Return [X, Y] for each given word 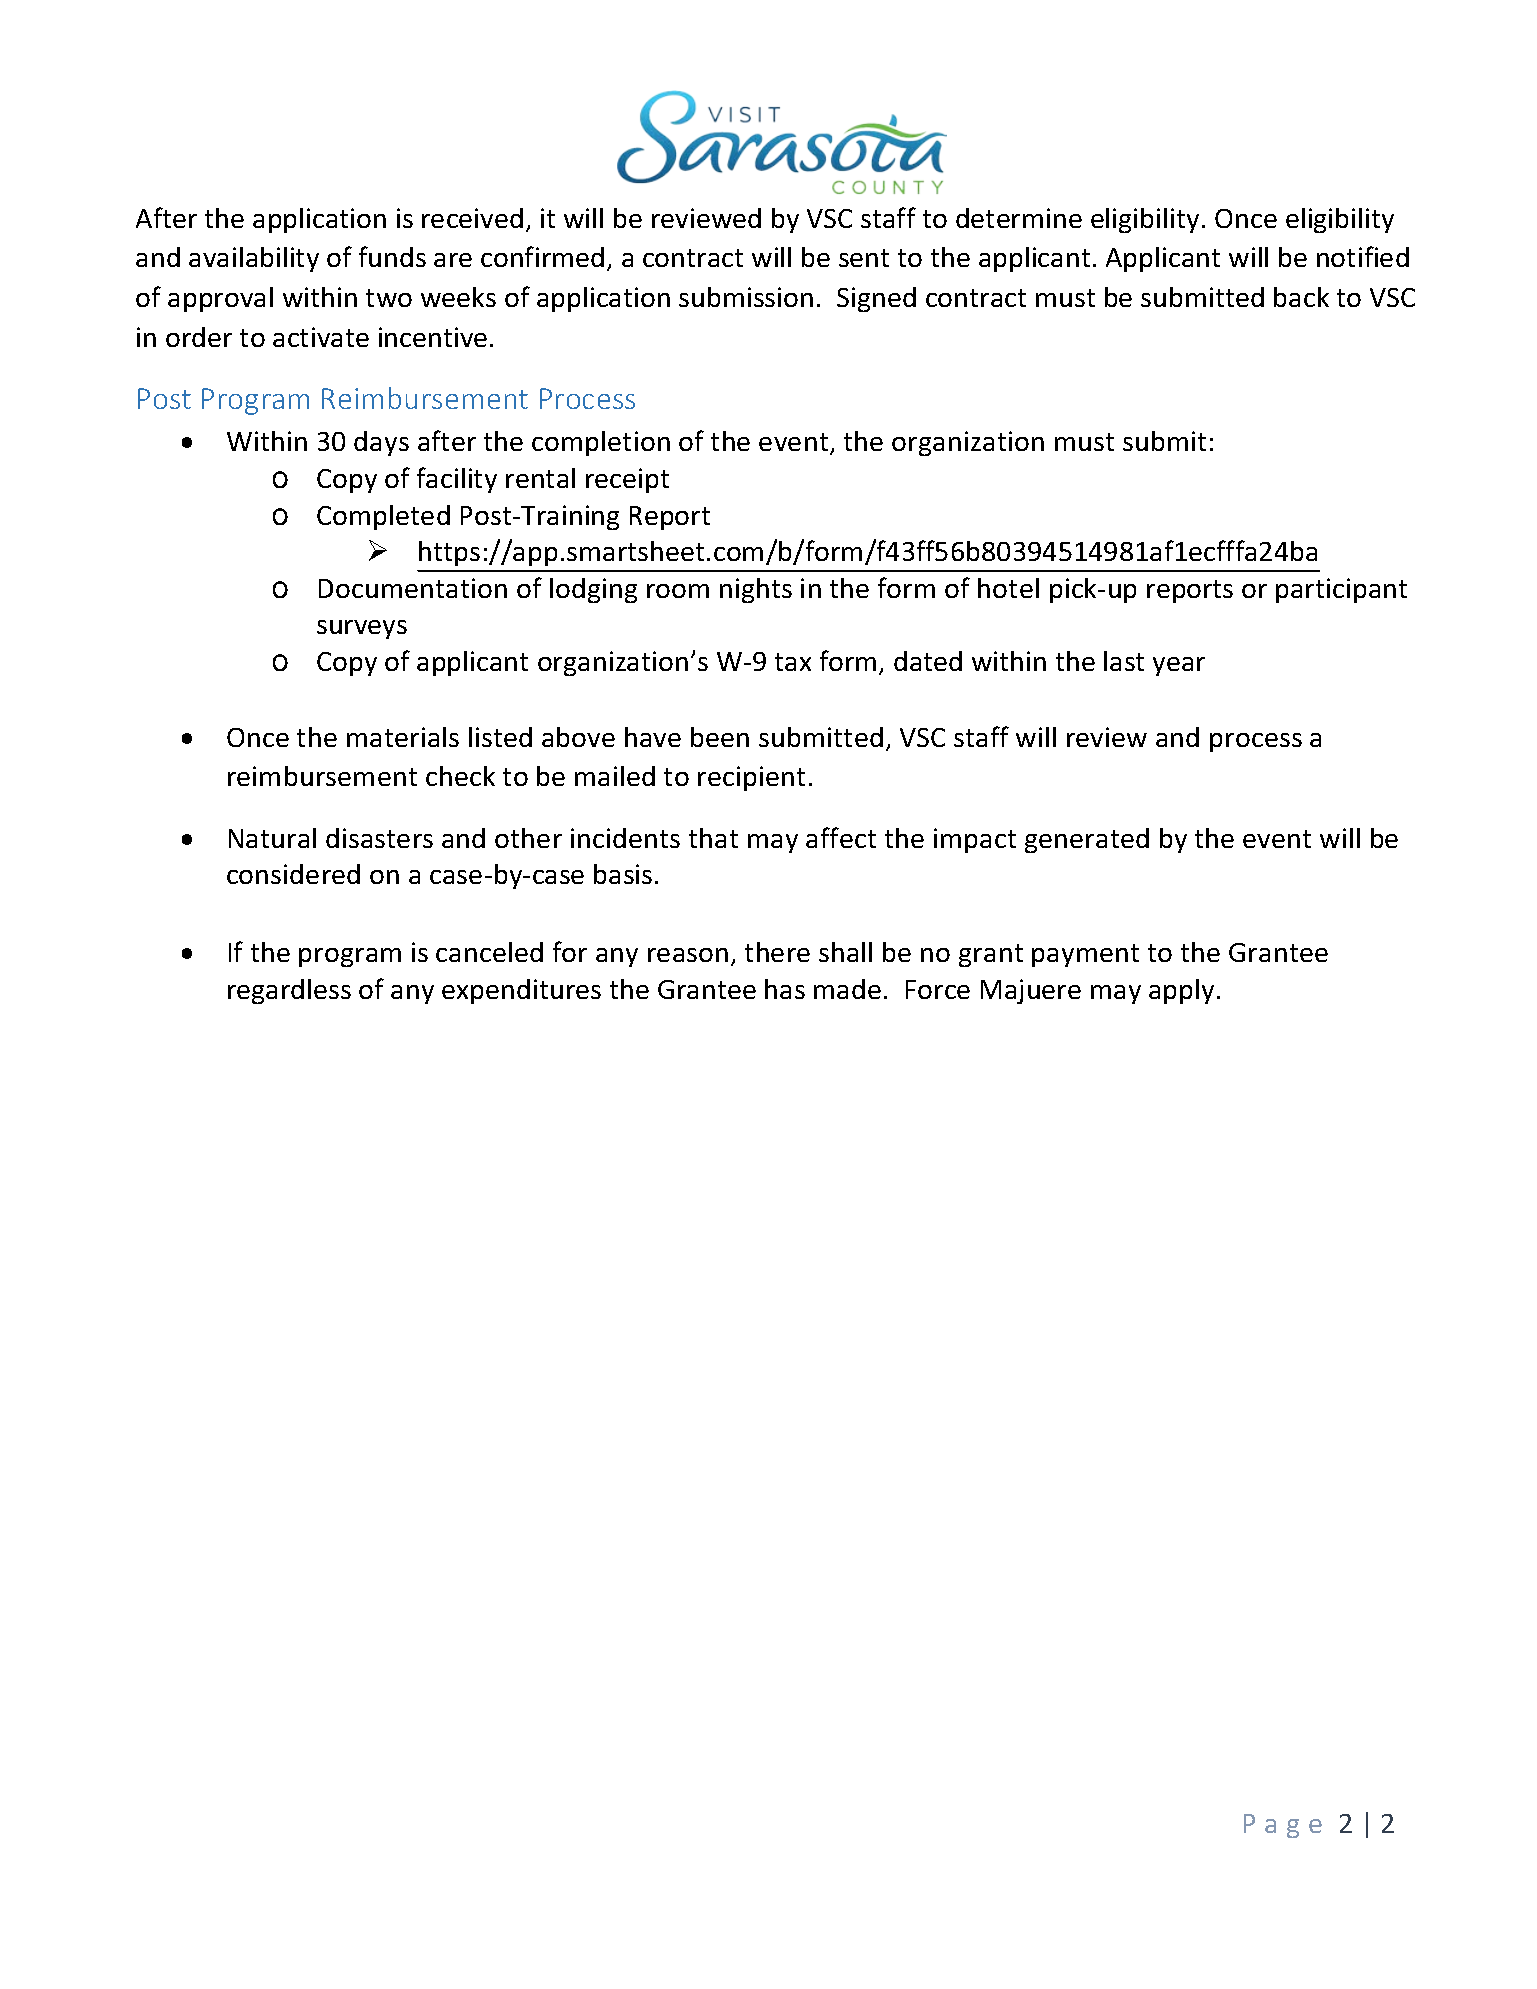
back [1301, 297]
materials [403, 737]
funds [392, 256]
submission [746, 297]
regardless [289, 991]
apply [1181, 991]
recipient [751, 778]
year [1179, 666]
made [847, 989]
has [785, 989]
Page [1283, 1826]
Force [938, 989]
